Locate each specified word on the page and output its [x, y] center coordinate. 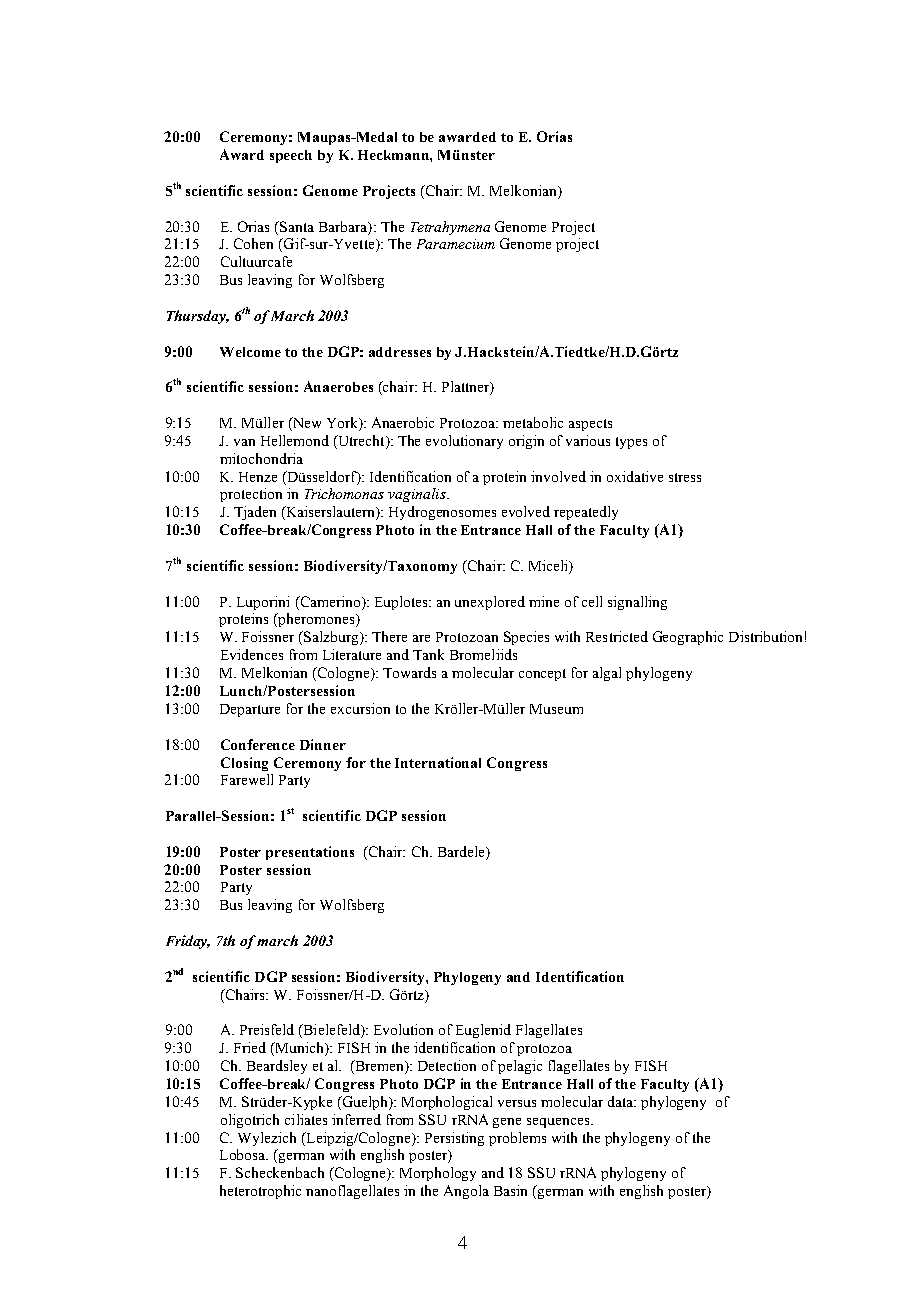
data [622, 1101]
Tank [428, 654]
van [244, 442]
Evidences [252, 654]
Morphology [438, 1174]
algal [607, 674]
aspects [590, 425]
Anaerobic [403, 422]
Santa [296, 226]
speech [291, 156]
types [631, 443]
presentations [310, 853]
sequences [559, 1123]
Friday [188, 942]
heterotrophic [260, 1192]
